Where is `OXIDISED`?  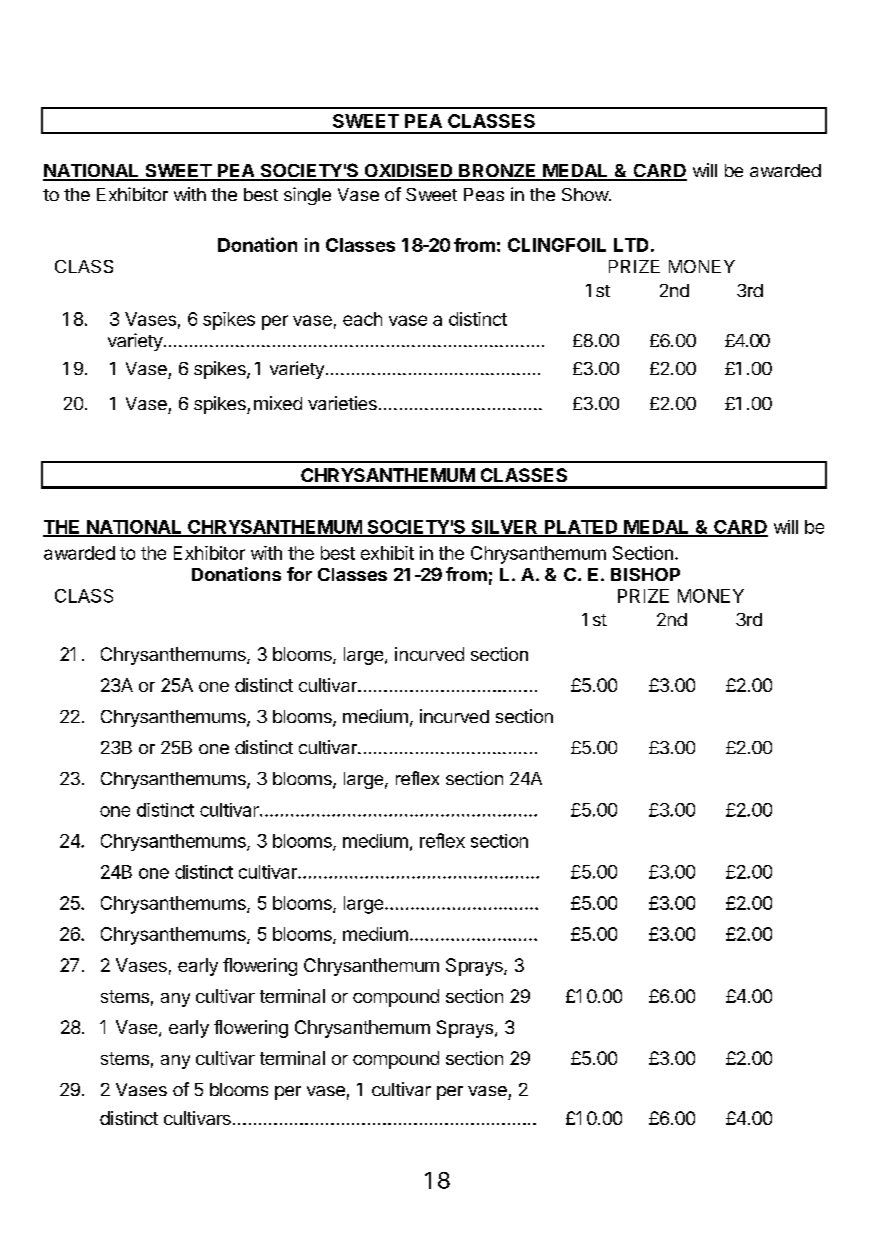
OXIDISED is located at coordinates (408, 172).
